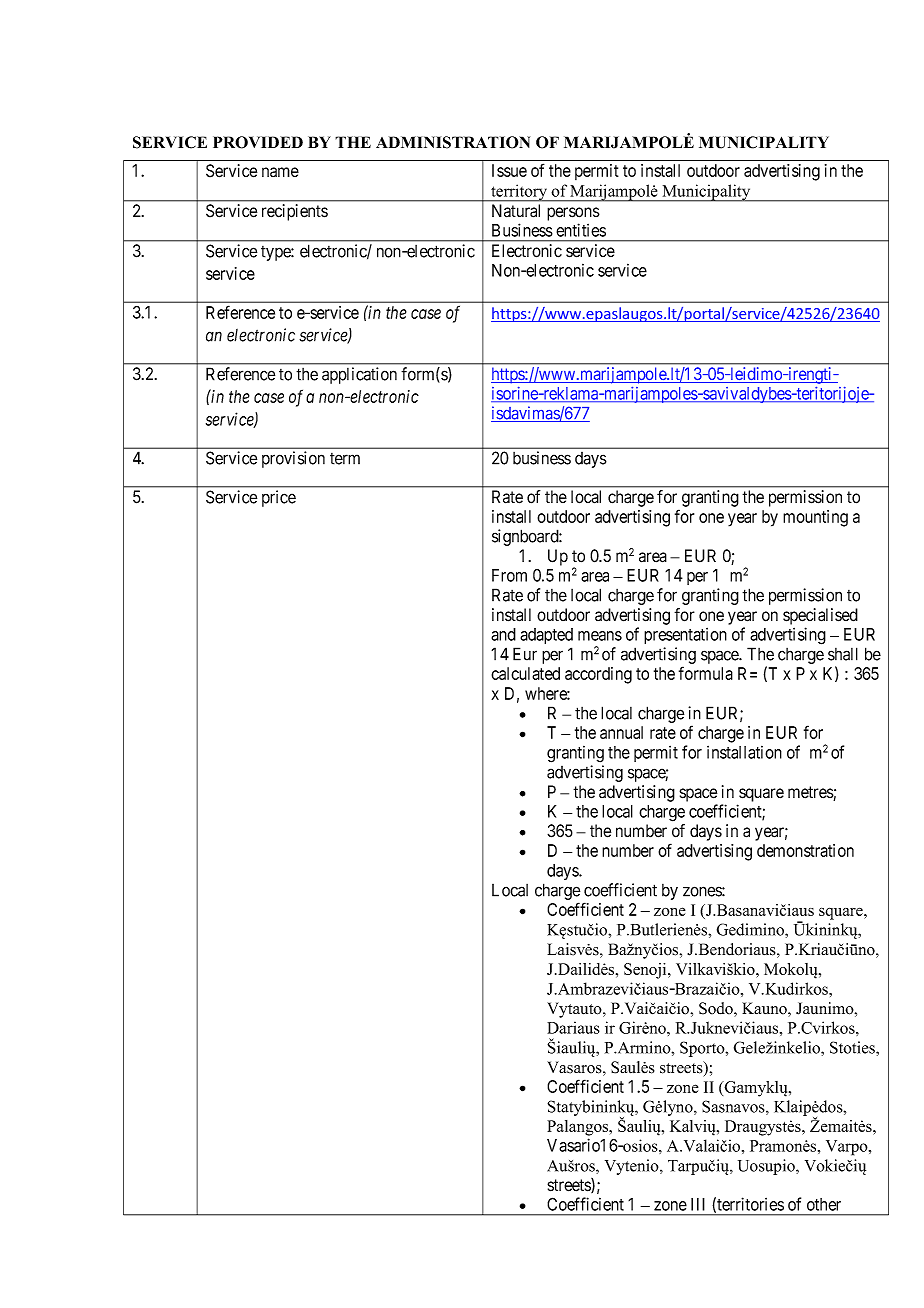 Image resolution: width=924 pixels, height=1308 pixels. I want to click on name, so click(280, 172).
